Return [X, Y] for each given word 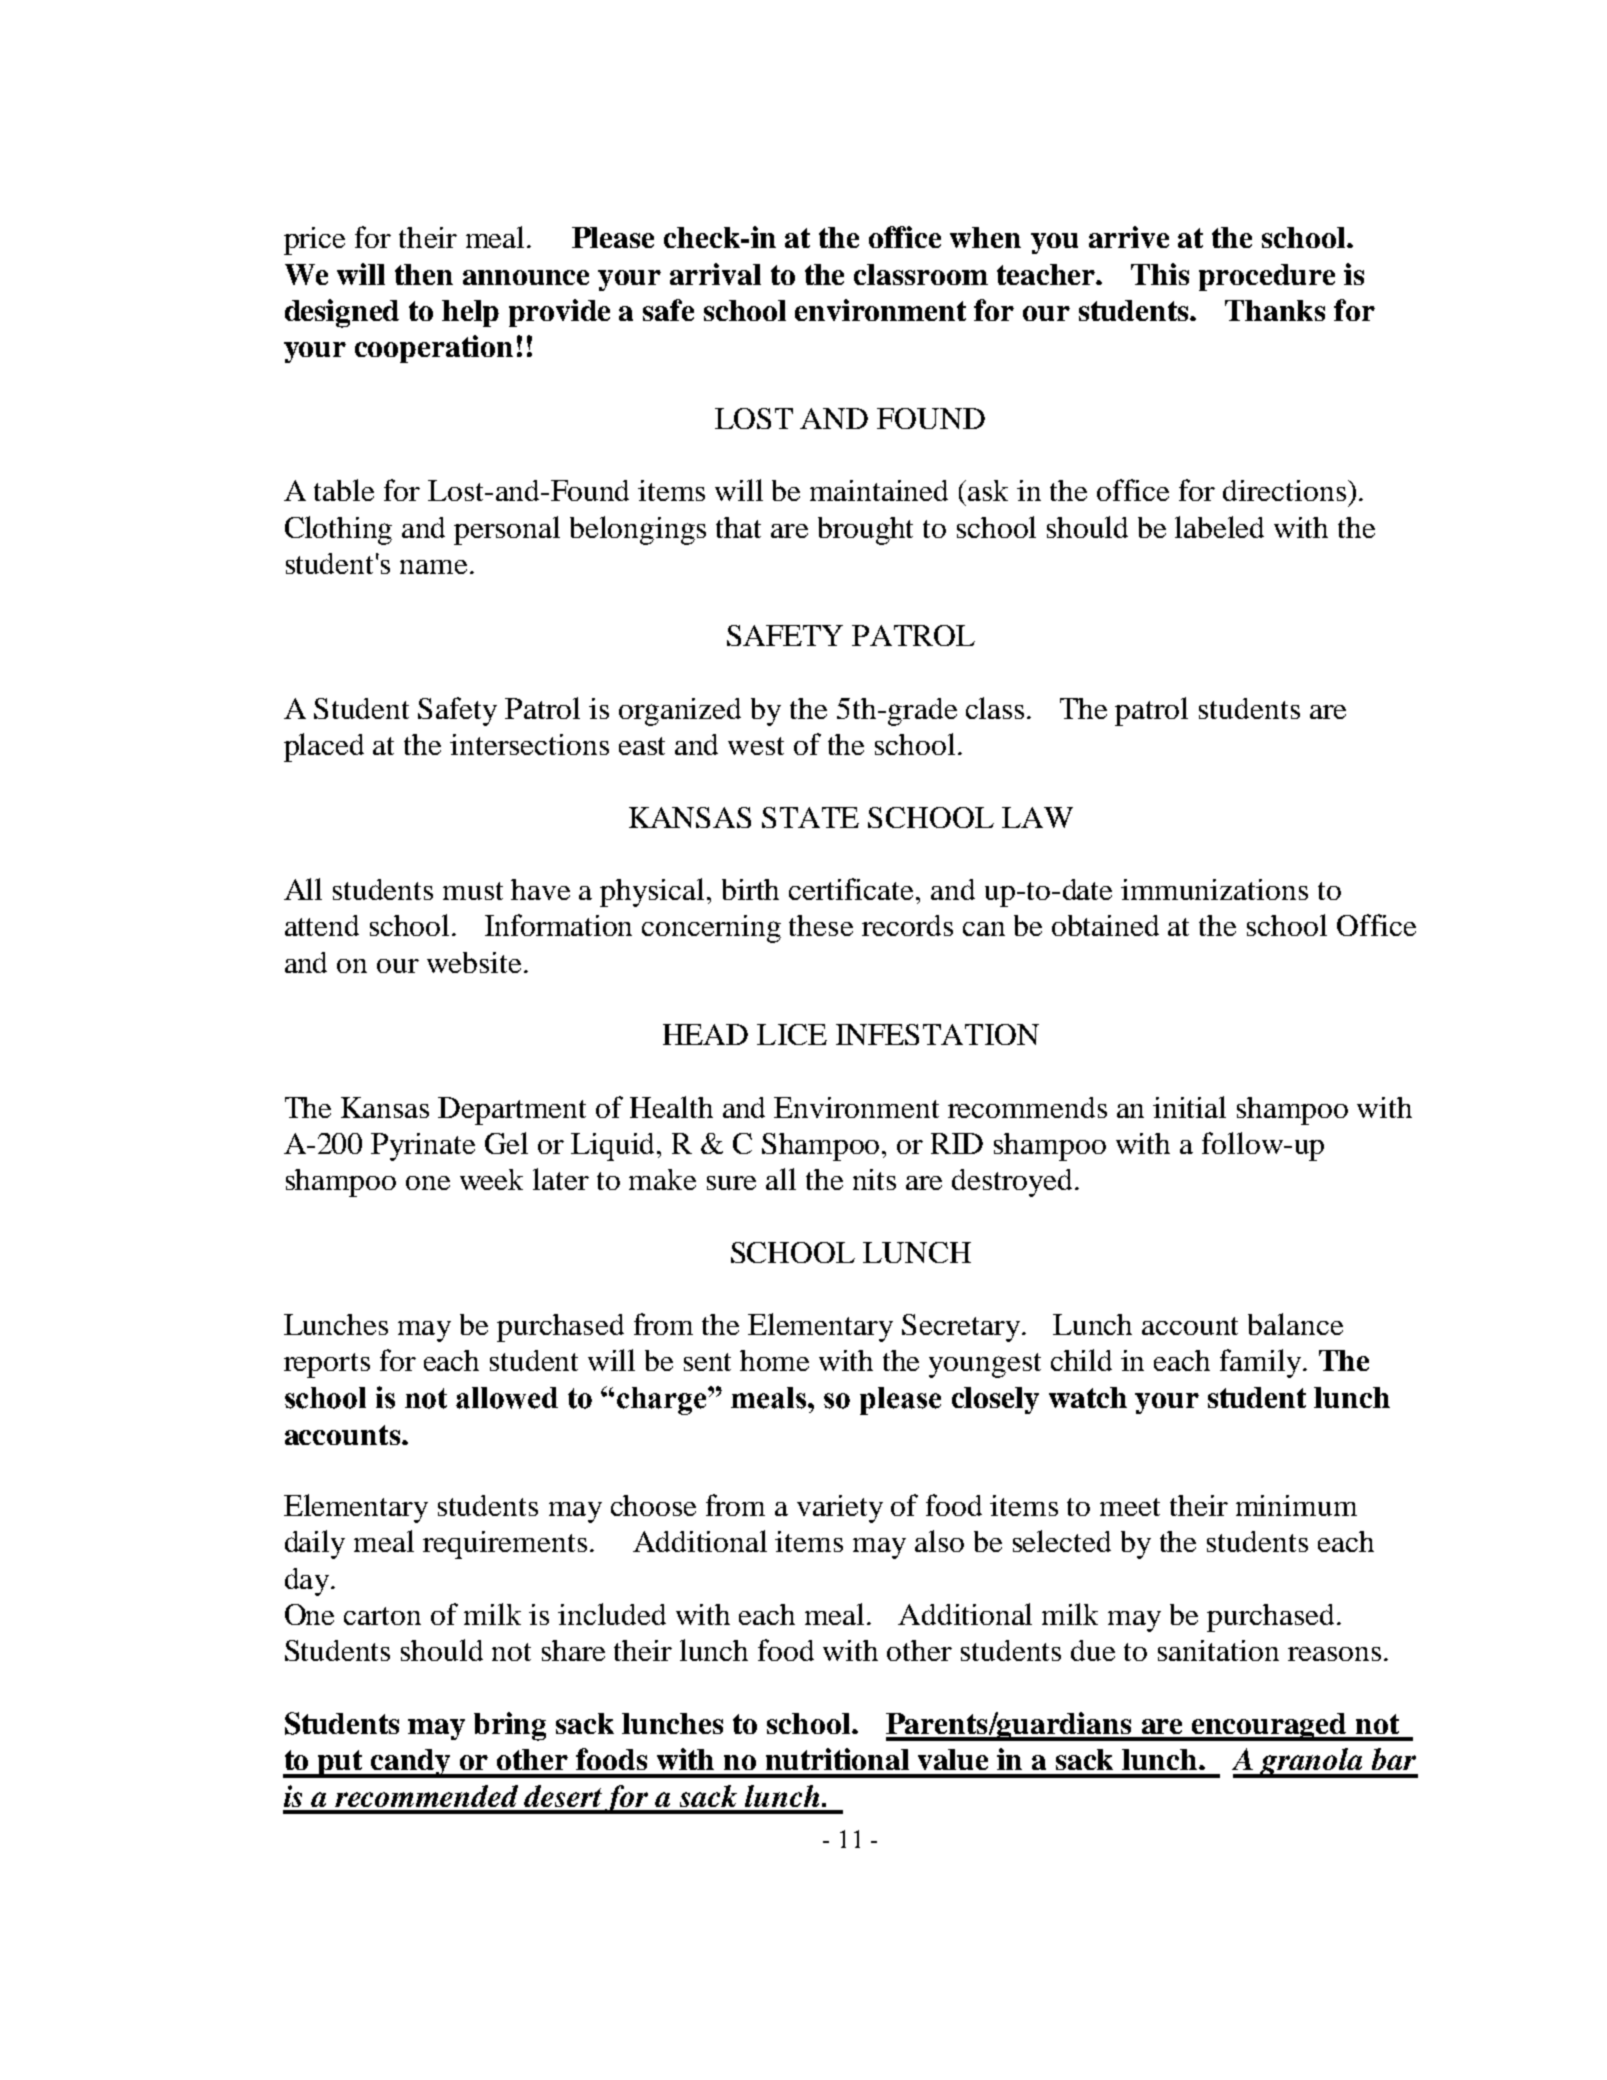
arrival [715, 274]
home [774, 1360]
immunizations [1214, 889]
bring [510, 1726]
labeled [1219, 527]
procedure [1267, 277]
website [474, 962]
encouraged [1269, 1727]
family [1262, 1363]
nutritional [837, 1759]
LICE [792, 1034]
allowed [507, 1398]
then [424, 274]
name [433, 567]
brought [865, 531]
